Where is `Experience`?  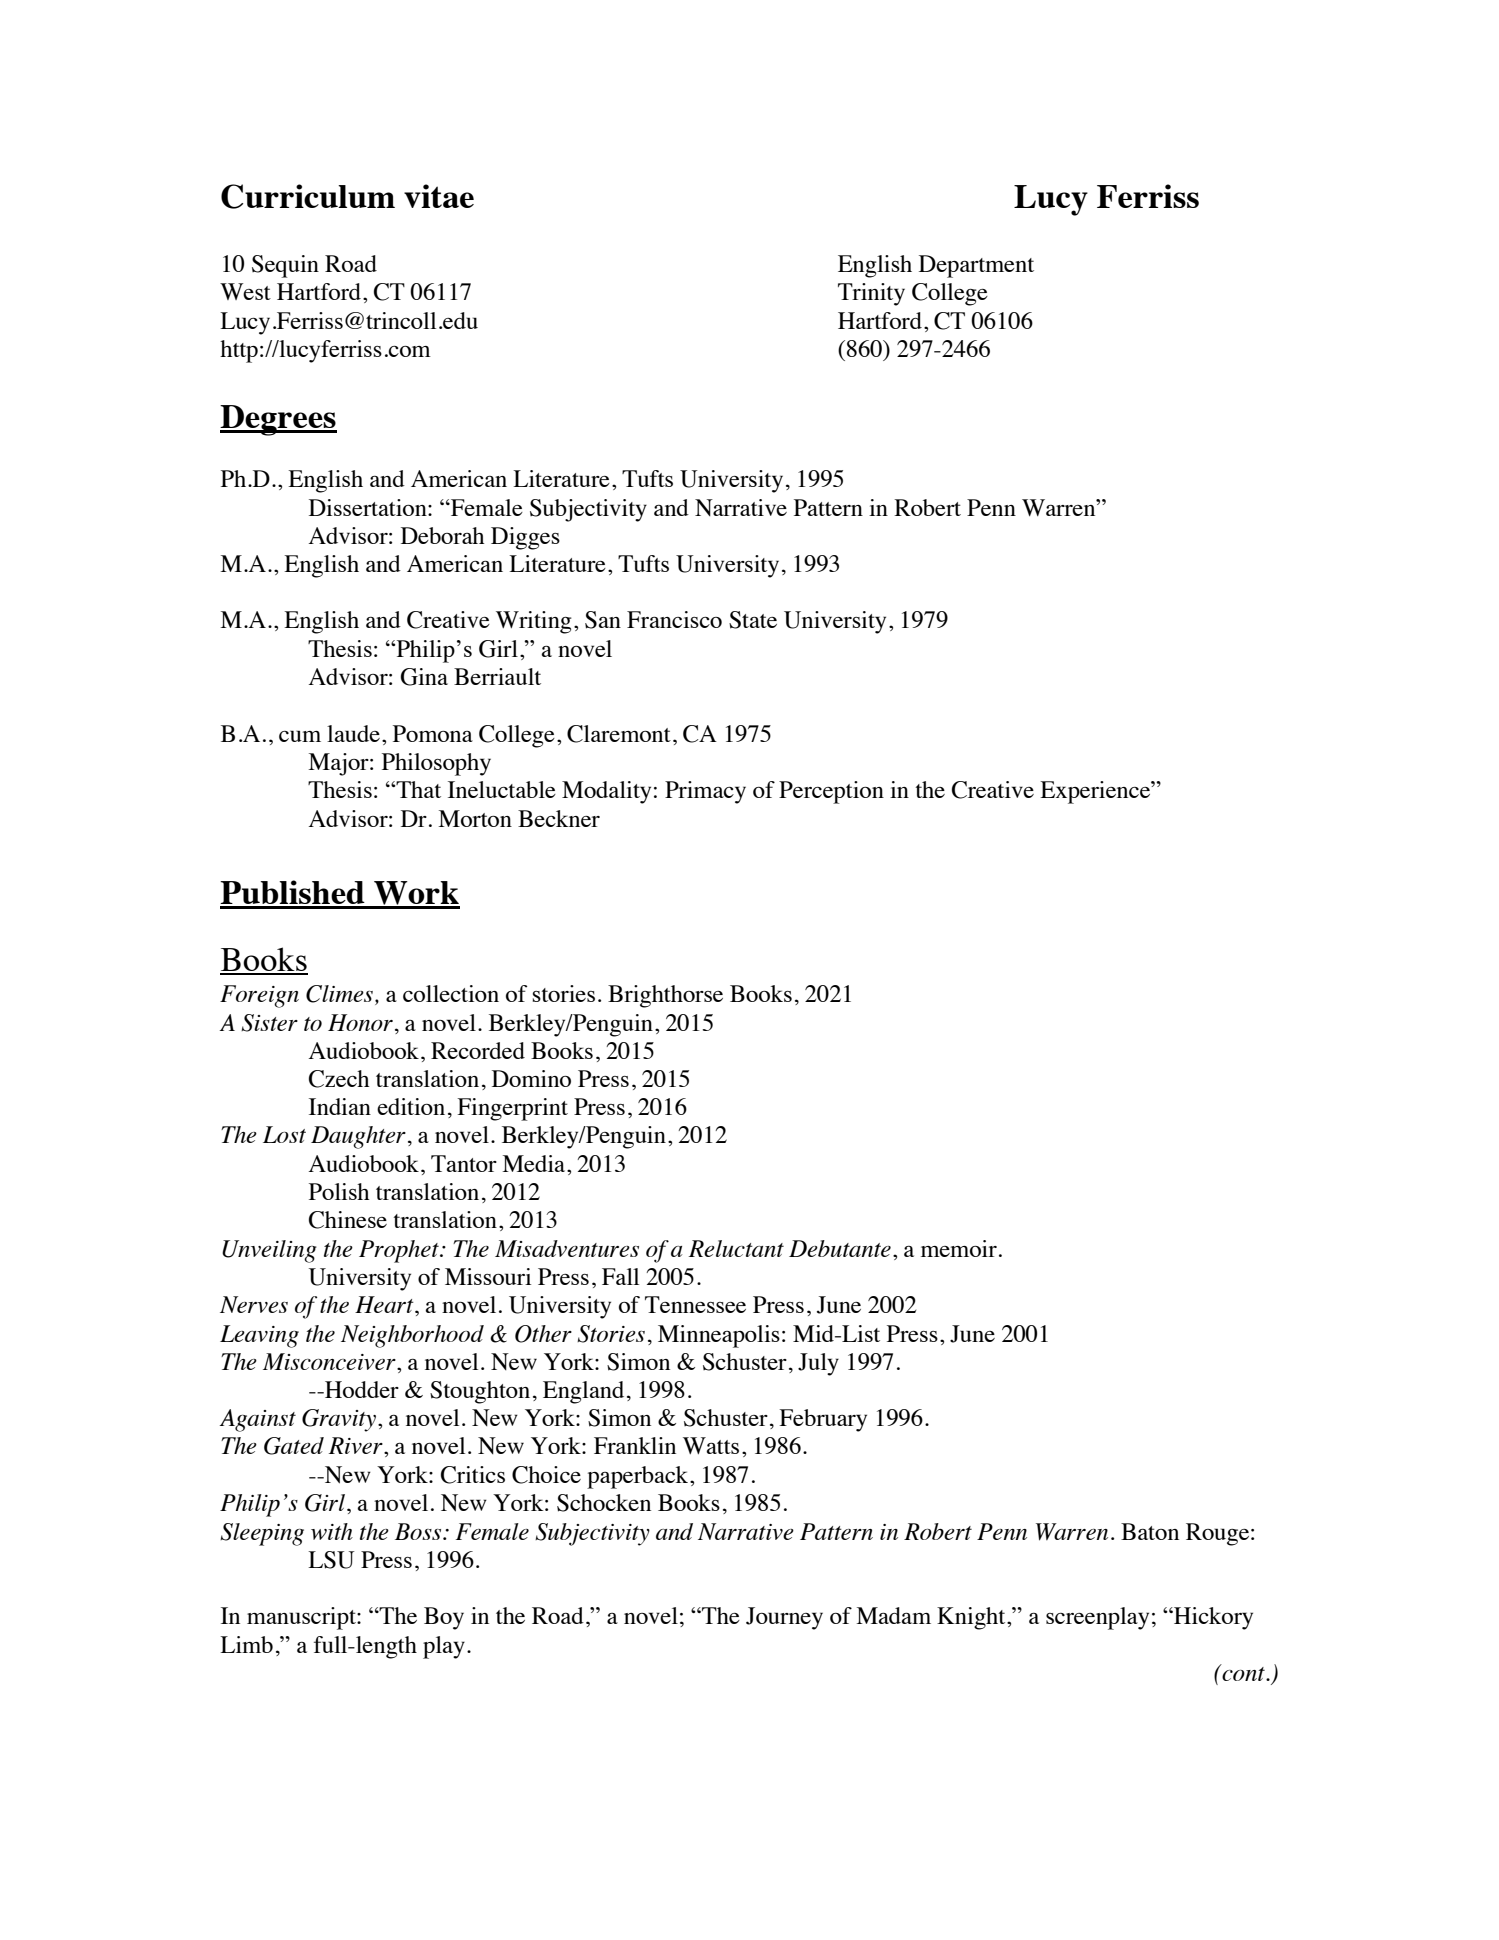 Experience is located at coordinates (1096, 792).
